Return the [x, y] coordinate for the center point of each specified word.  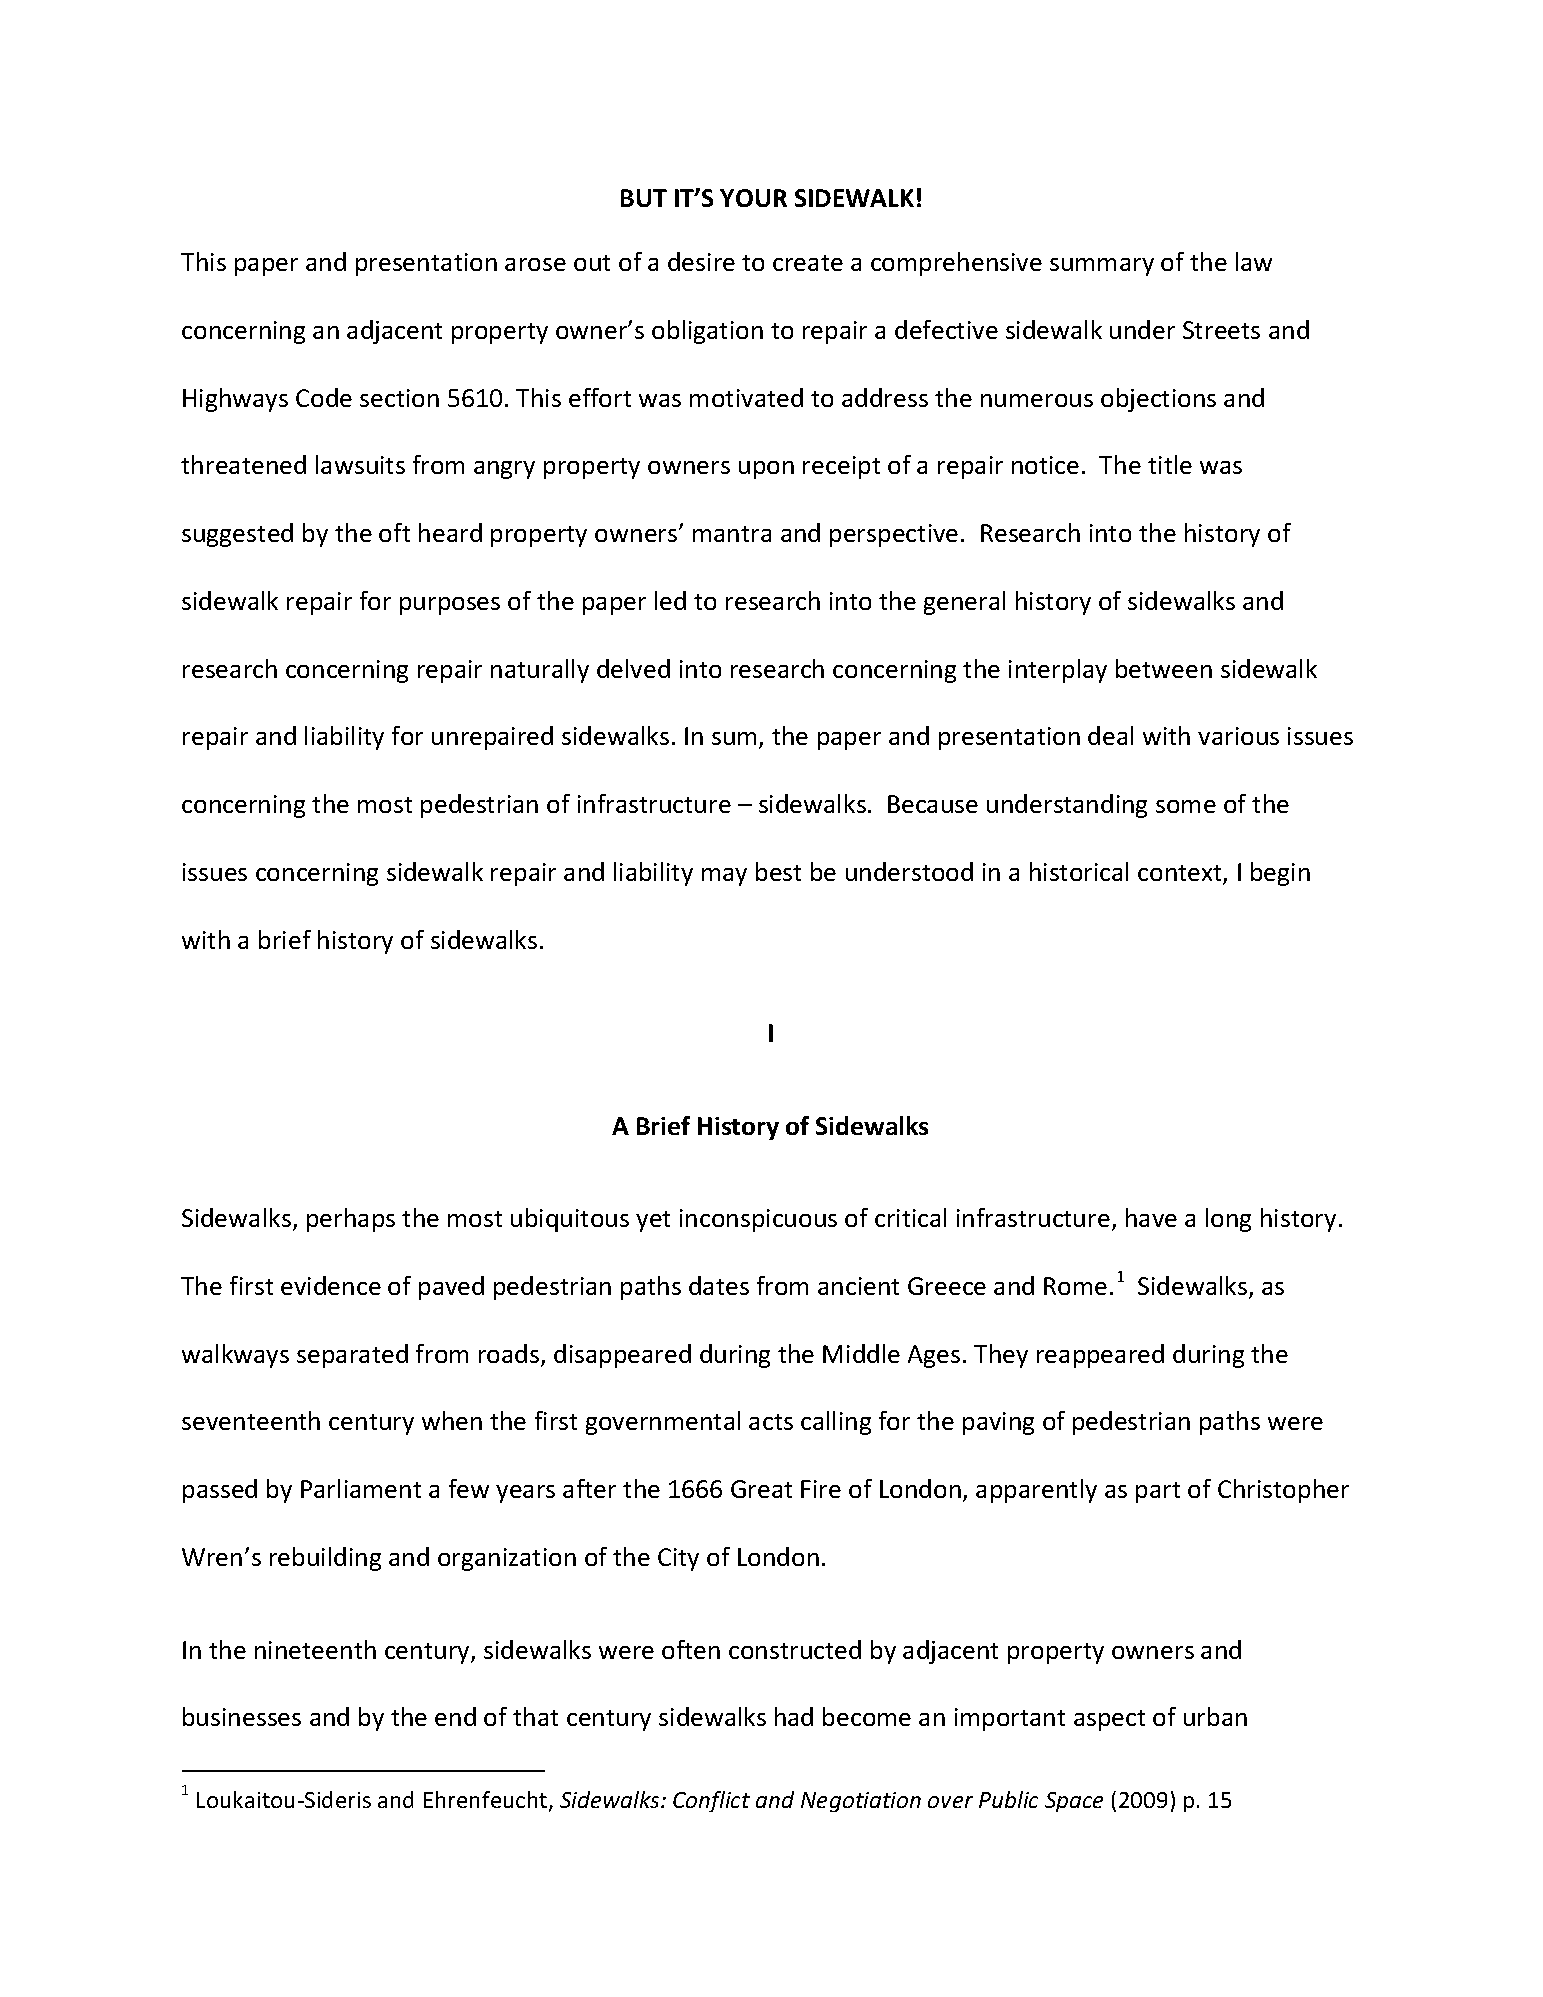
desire [701, 261]
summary [1102, 267]
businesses [242, 1716]
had [794, 1716]
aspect [1109, 1720]
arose [535, 264]
